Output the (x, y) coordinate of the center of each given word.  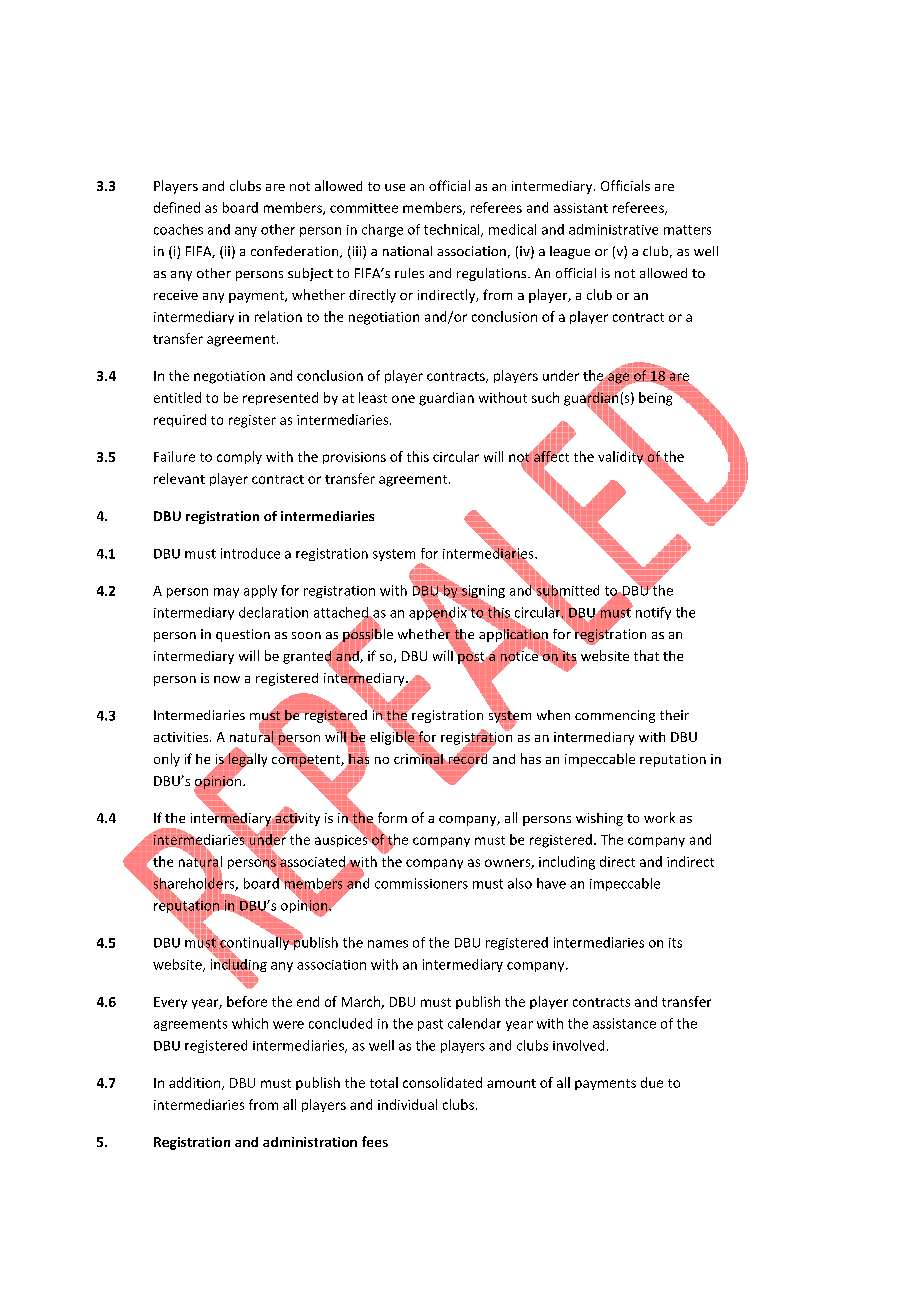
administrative (613, 229)
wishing (599, 819)
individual (407, 1104)
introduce (250, 553)
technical (453, 230)
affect (551, 456)
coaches (178, 229)
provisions (354, 458)
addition (194, 1082)
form (391, 819)
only (167, 760)
